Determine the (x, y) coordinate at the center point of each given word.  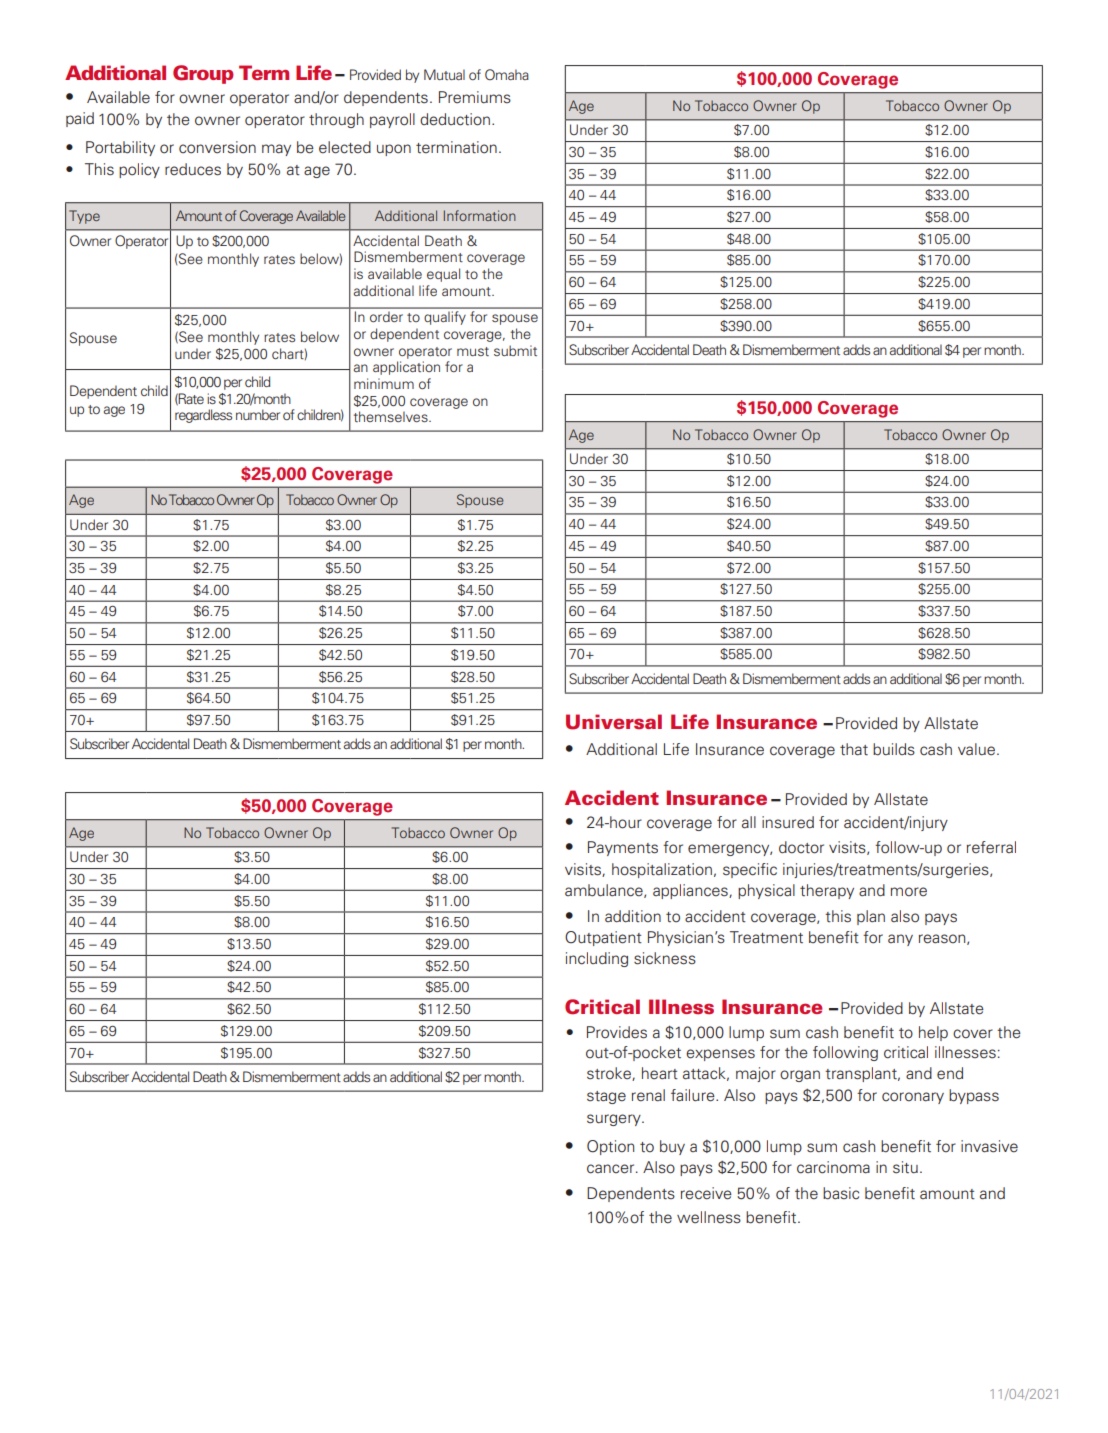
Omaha (507, 74)
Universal (614, 722)
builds (894, 749)
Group (203, 74)
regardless (203, 416)
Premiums (475, 97)
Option (610, 1147)
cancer (612, 1169)
